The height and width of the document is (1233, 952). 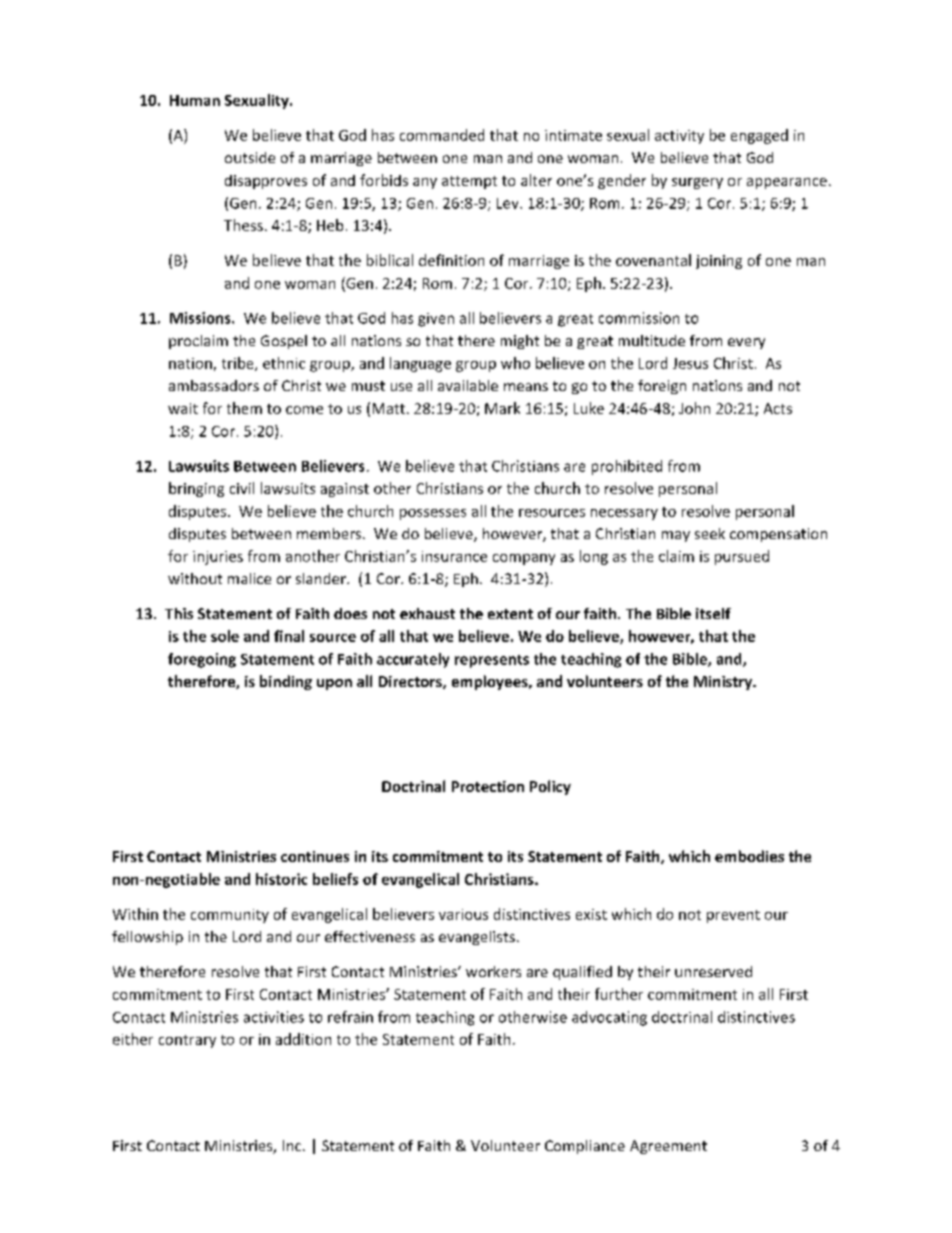 What do you see at coordinates (187, 1041) in the document?
I see `contrary` at bounding box center [187, 1041].
